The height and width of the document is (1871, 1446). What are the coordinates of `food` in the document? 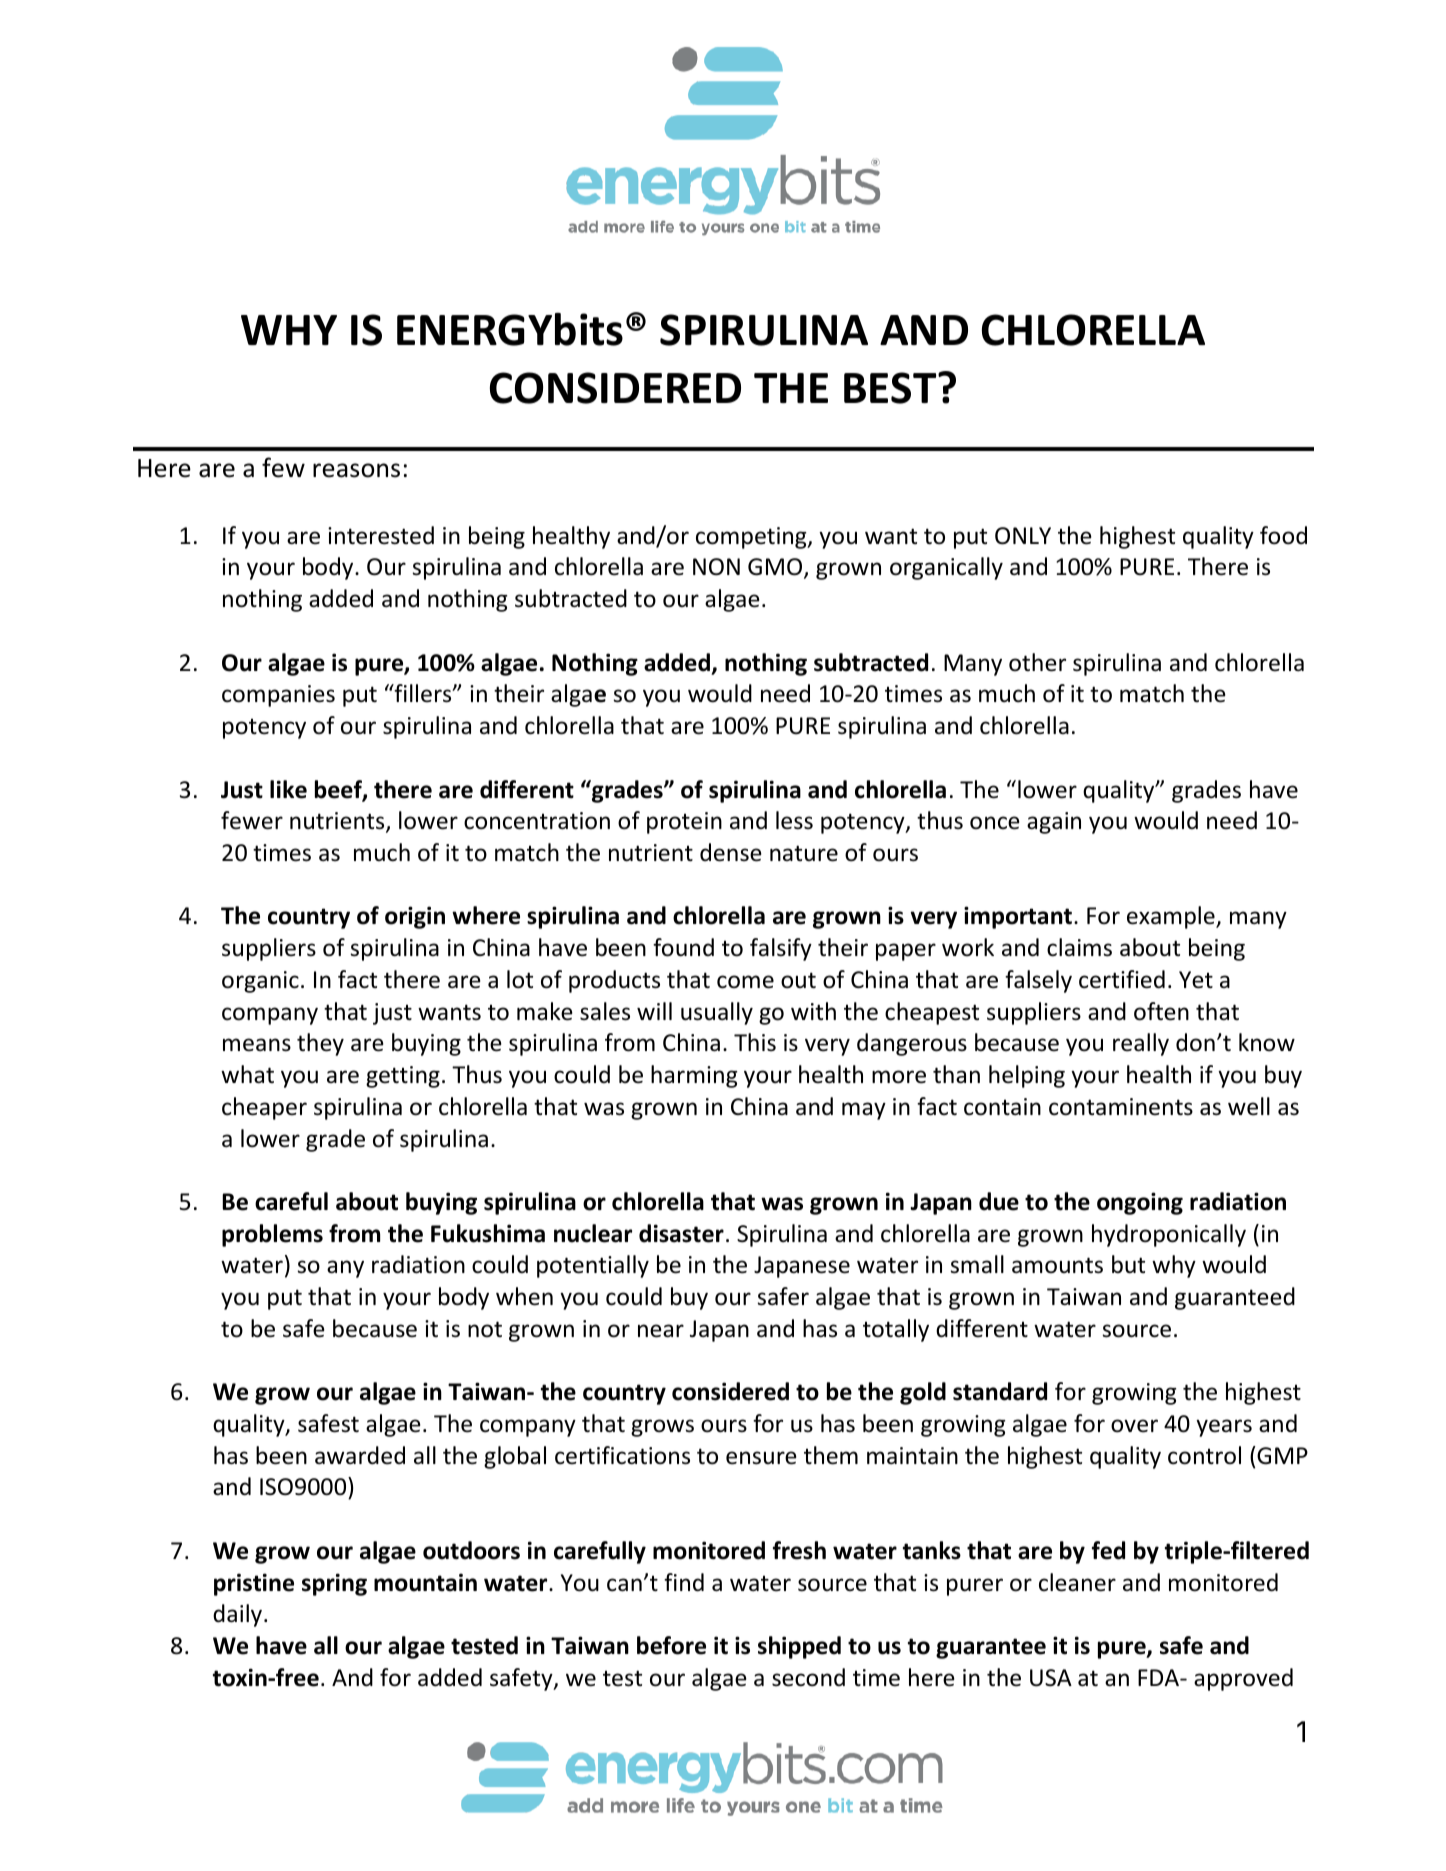 It's located at (1283, 535).
